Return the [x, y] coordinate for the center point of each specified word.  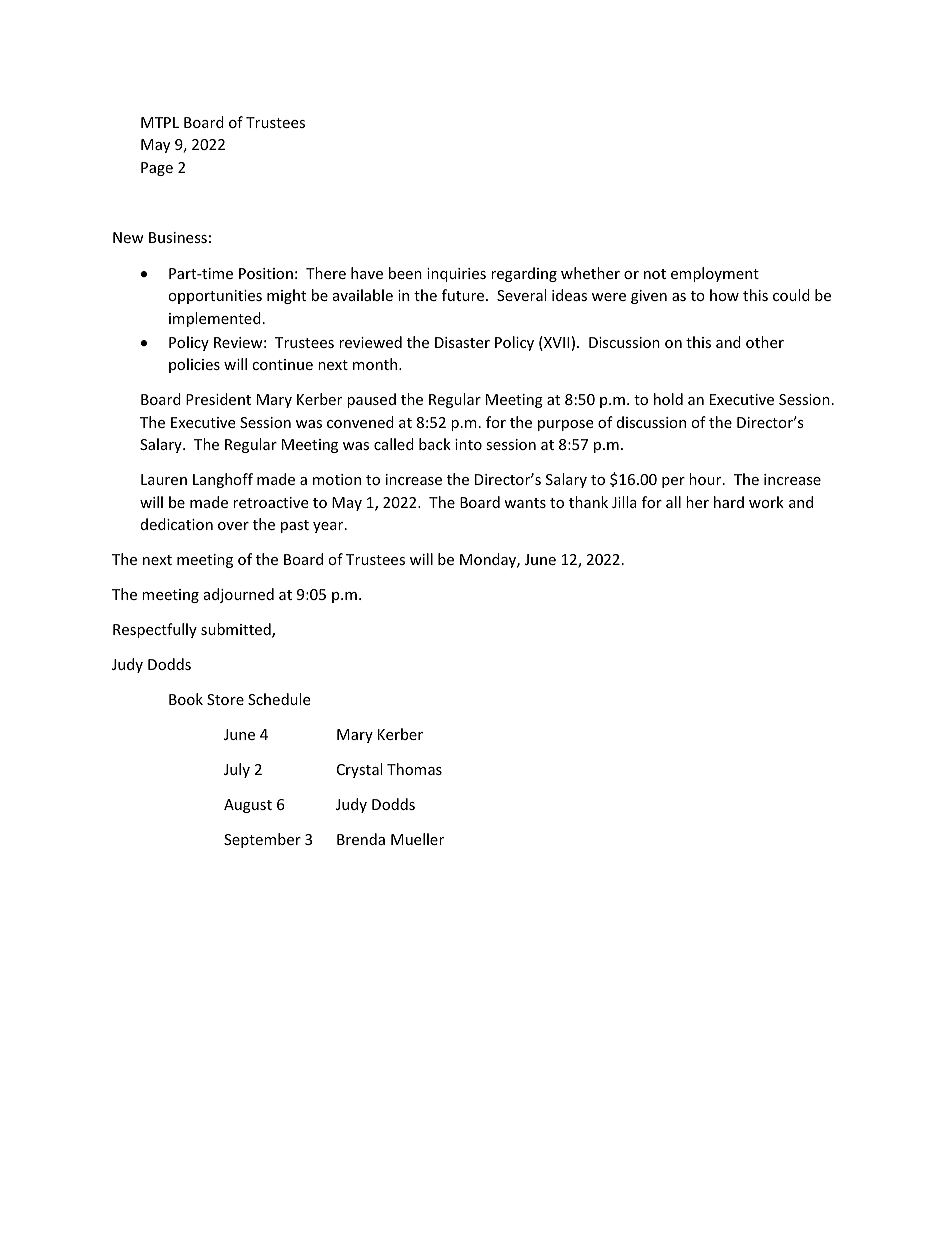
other [765, 342]
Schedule [279, 699]
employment [715, 274]
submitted [237, 630]
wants [525, 503]
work [766, 502]
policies [194, 365]
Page [157, 169]
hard [729, 502]
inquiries [456, 275]
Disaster [462, 342]
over [233, 526]
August [248, 806]
